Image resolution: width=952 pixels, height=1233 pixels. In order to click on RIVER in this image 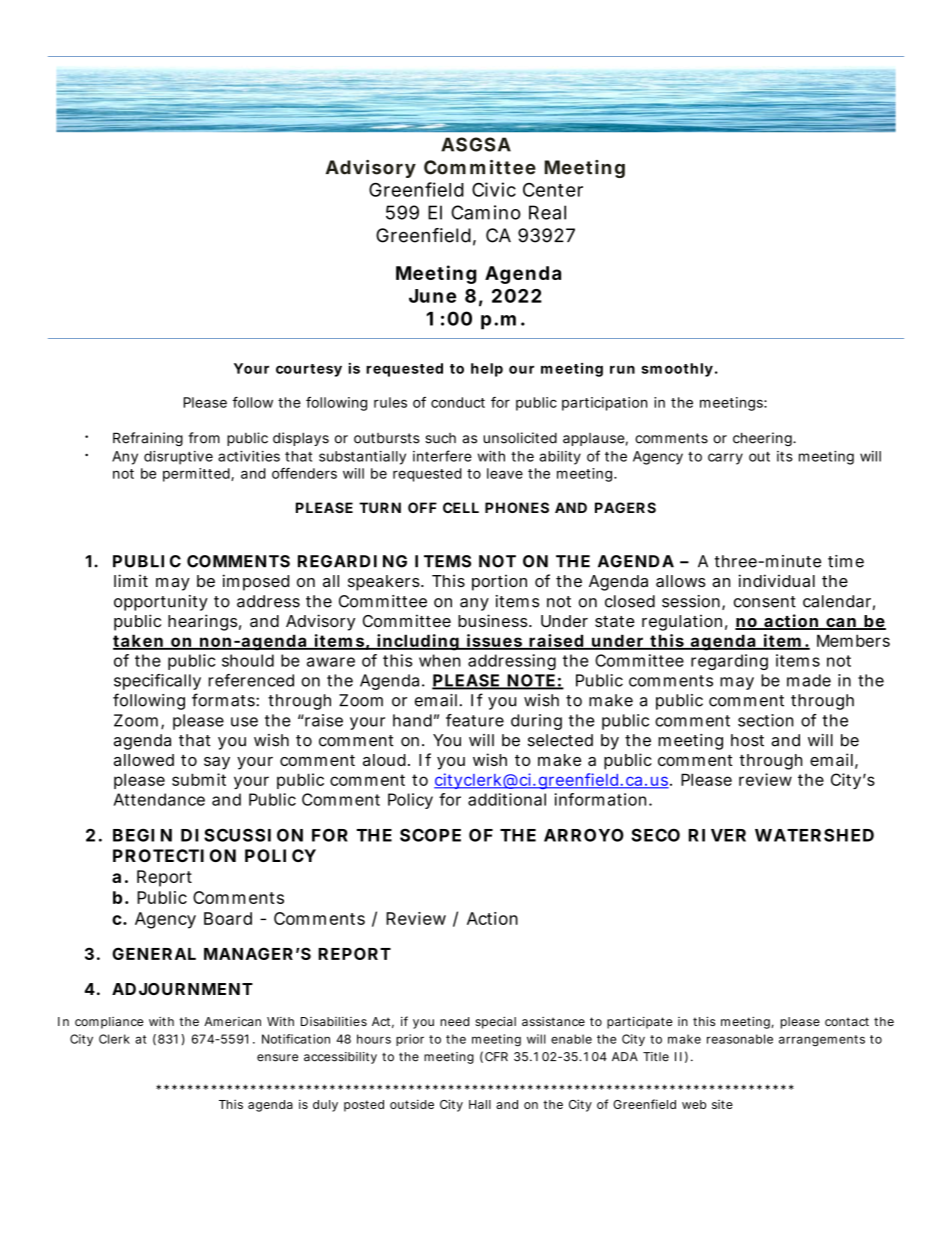, I will do `click(717, 835)`.
